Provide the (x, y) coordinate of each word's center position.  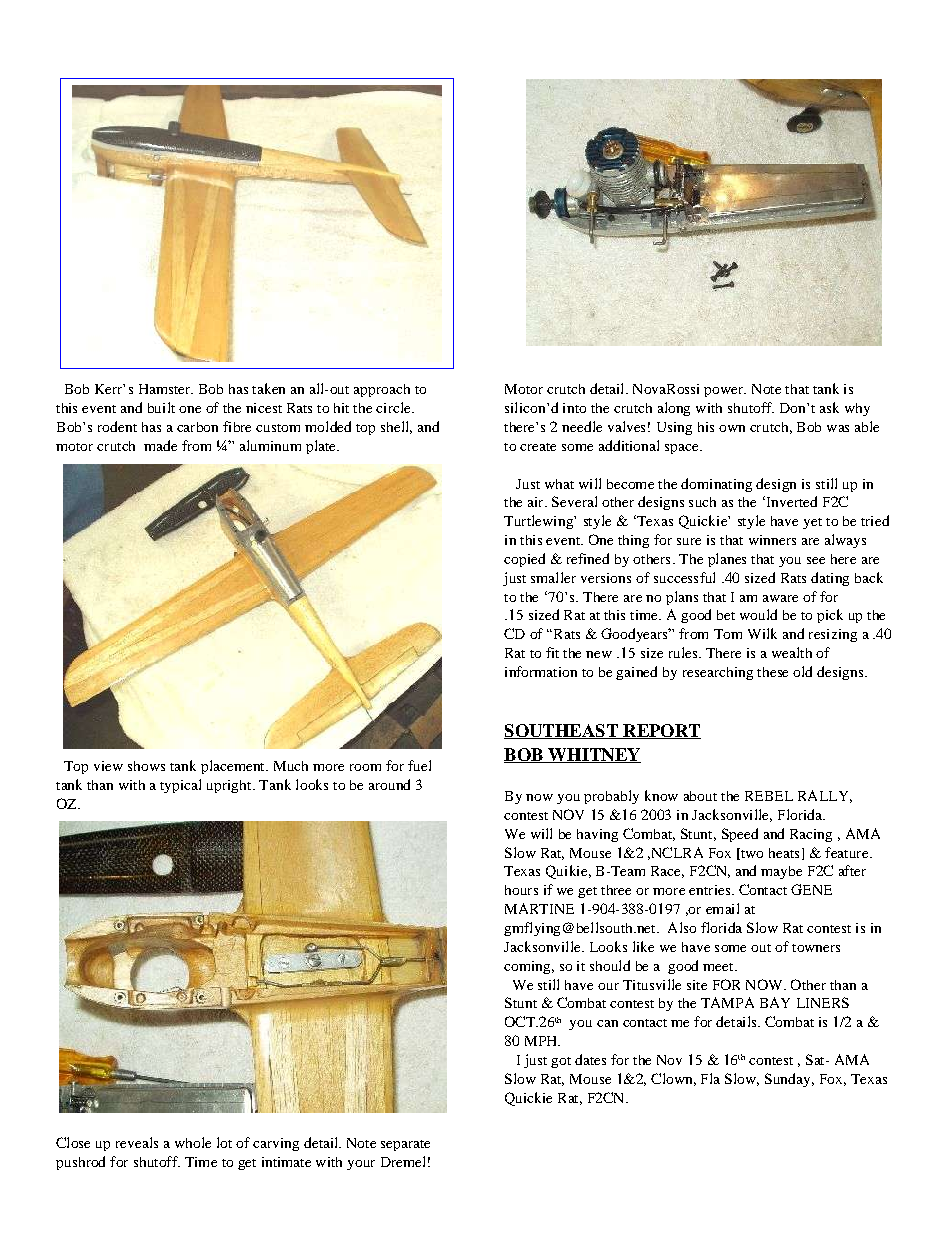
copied (524, 560)
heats (784, 853)
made (160, 445)
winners (772, 540)
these (772, 672)
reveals (137, 1142)
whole (193, 1142)
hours (521, 890)
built (161, 407)
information (541, 671)
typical (180, 786)
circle (394, 407)
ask (829, 407)
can (607, 1023)
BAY (775, 1002)
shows (146, 766)
